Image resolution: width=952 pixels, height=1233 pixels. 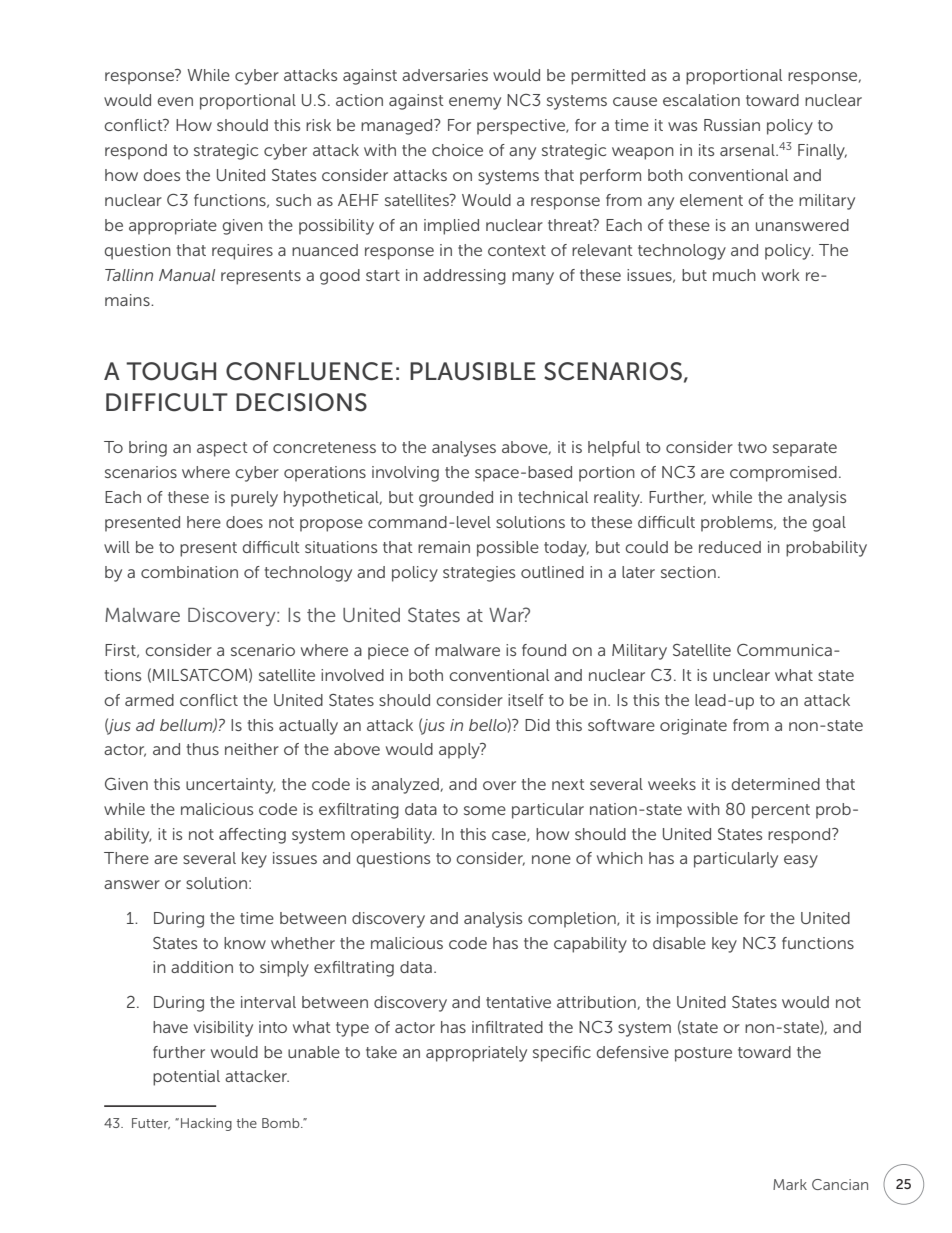 I want to click on Hacking, so click(x=206, y=1124).
